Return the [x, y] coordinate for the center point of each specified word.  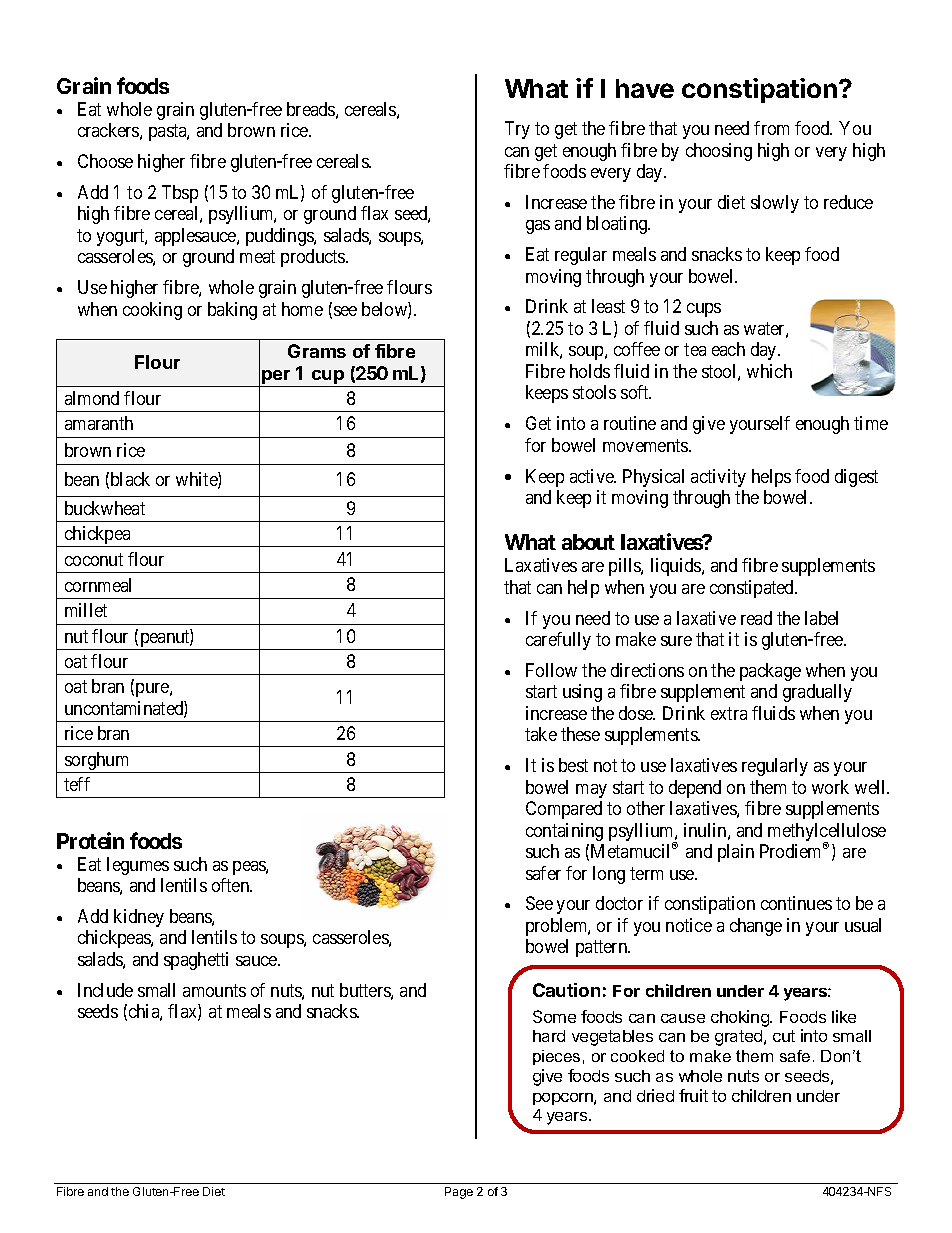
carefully [558, 641]
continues [796, 903]
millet [86, 610]
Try [517, 130]
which [769, 371]
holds [590, 371]
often [232, 885]
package [770, 672]
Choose [105, 161]
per [276, 378]
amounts [214, 990]
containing [564, 832]
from [771, 128]
